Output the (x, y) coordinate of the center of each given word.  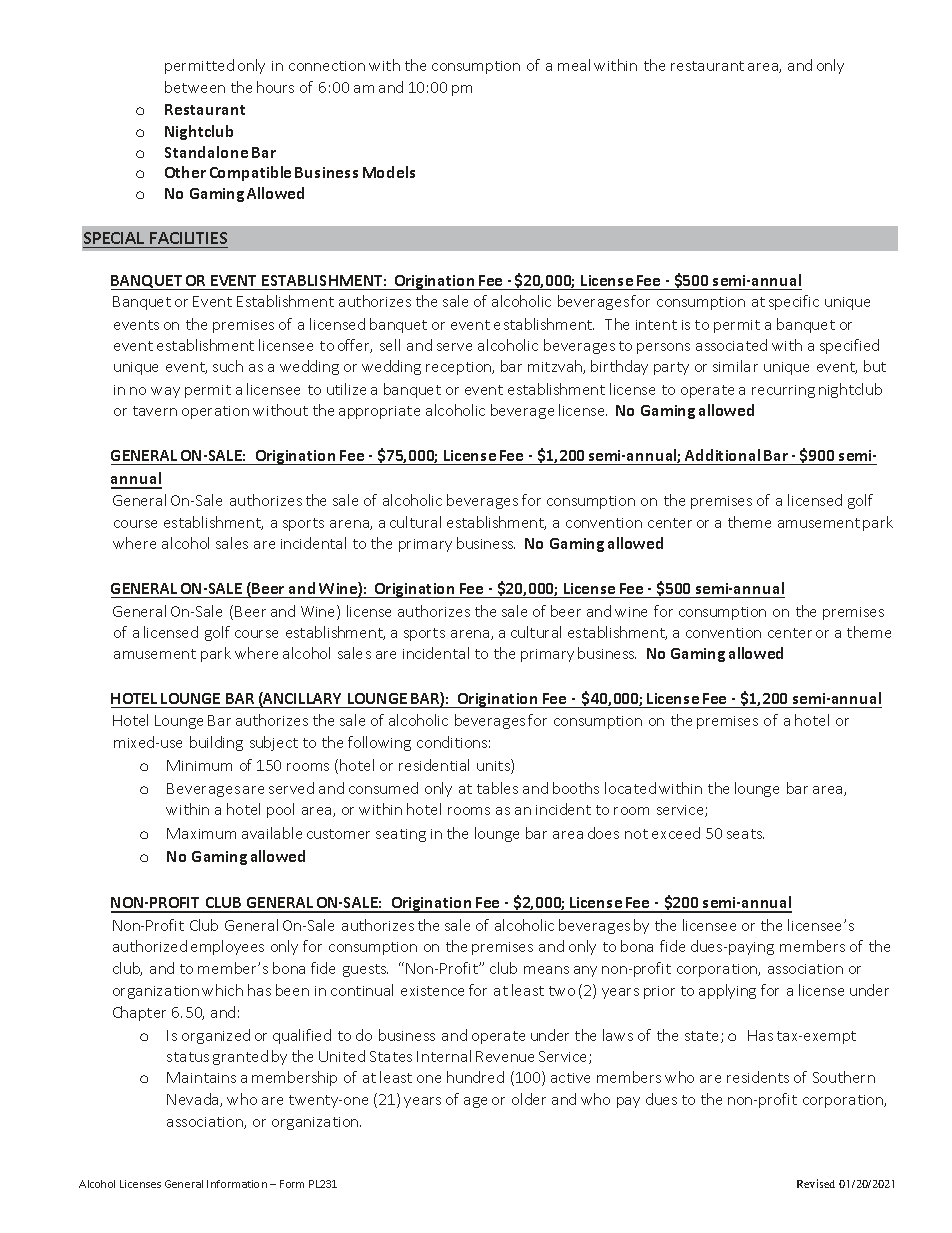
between (195, 87)
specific (794, 302)
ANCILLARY (301, 699)
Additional (722, 455)
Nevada (194, 1100)
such (228, 366)
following (379, 743)
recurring (783, 391)
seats (745, 834)
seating (401, 835)
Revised (816, 1183)
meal (574, 65)
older (529, 1099)
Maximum (201, 833)
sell (390, 345)
